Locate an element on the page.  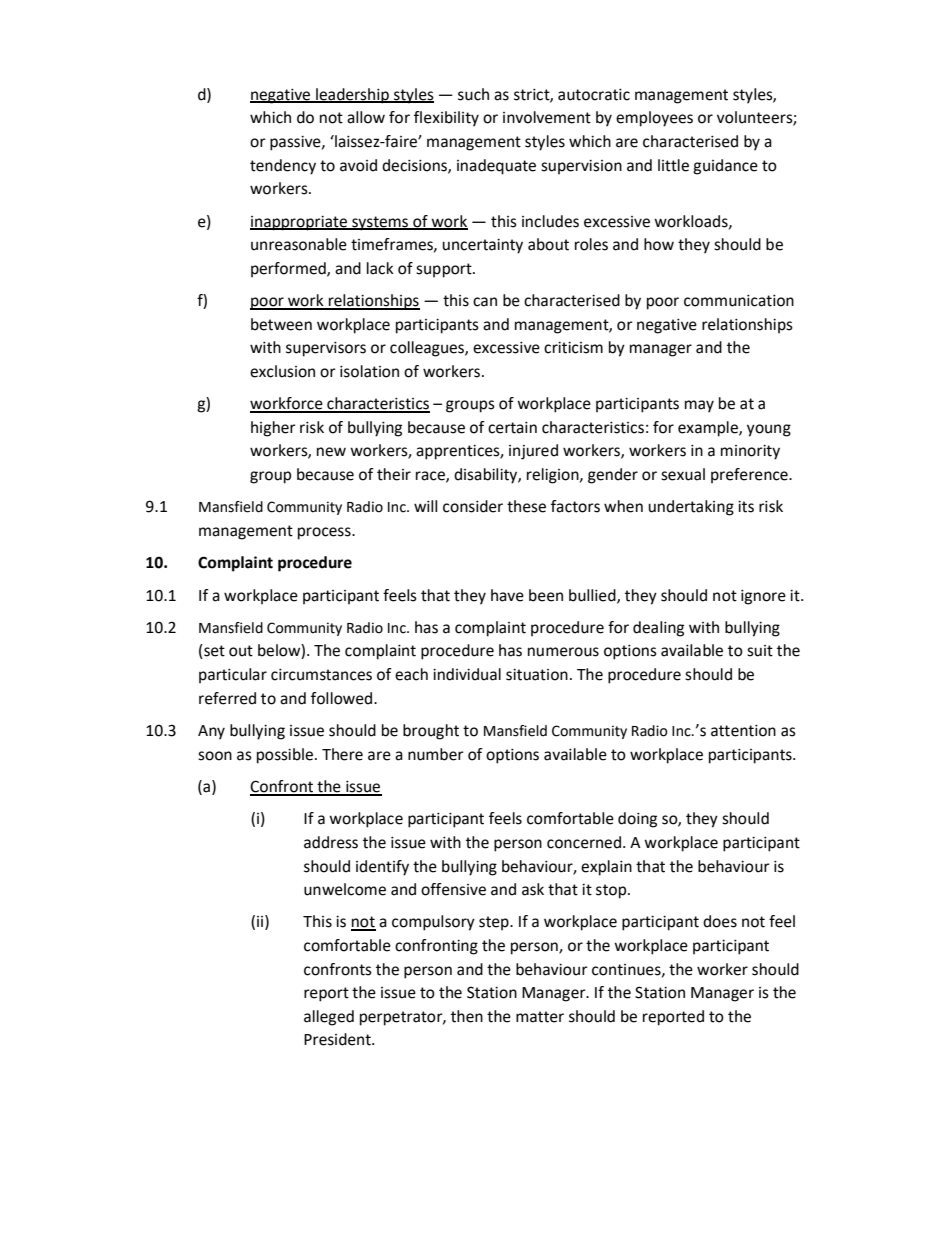
does is located at coordinates (720, 921).
